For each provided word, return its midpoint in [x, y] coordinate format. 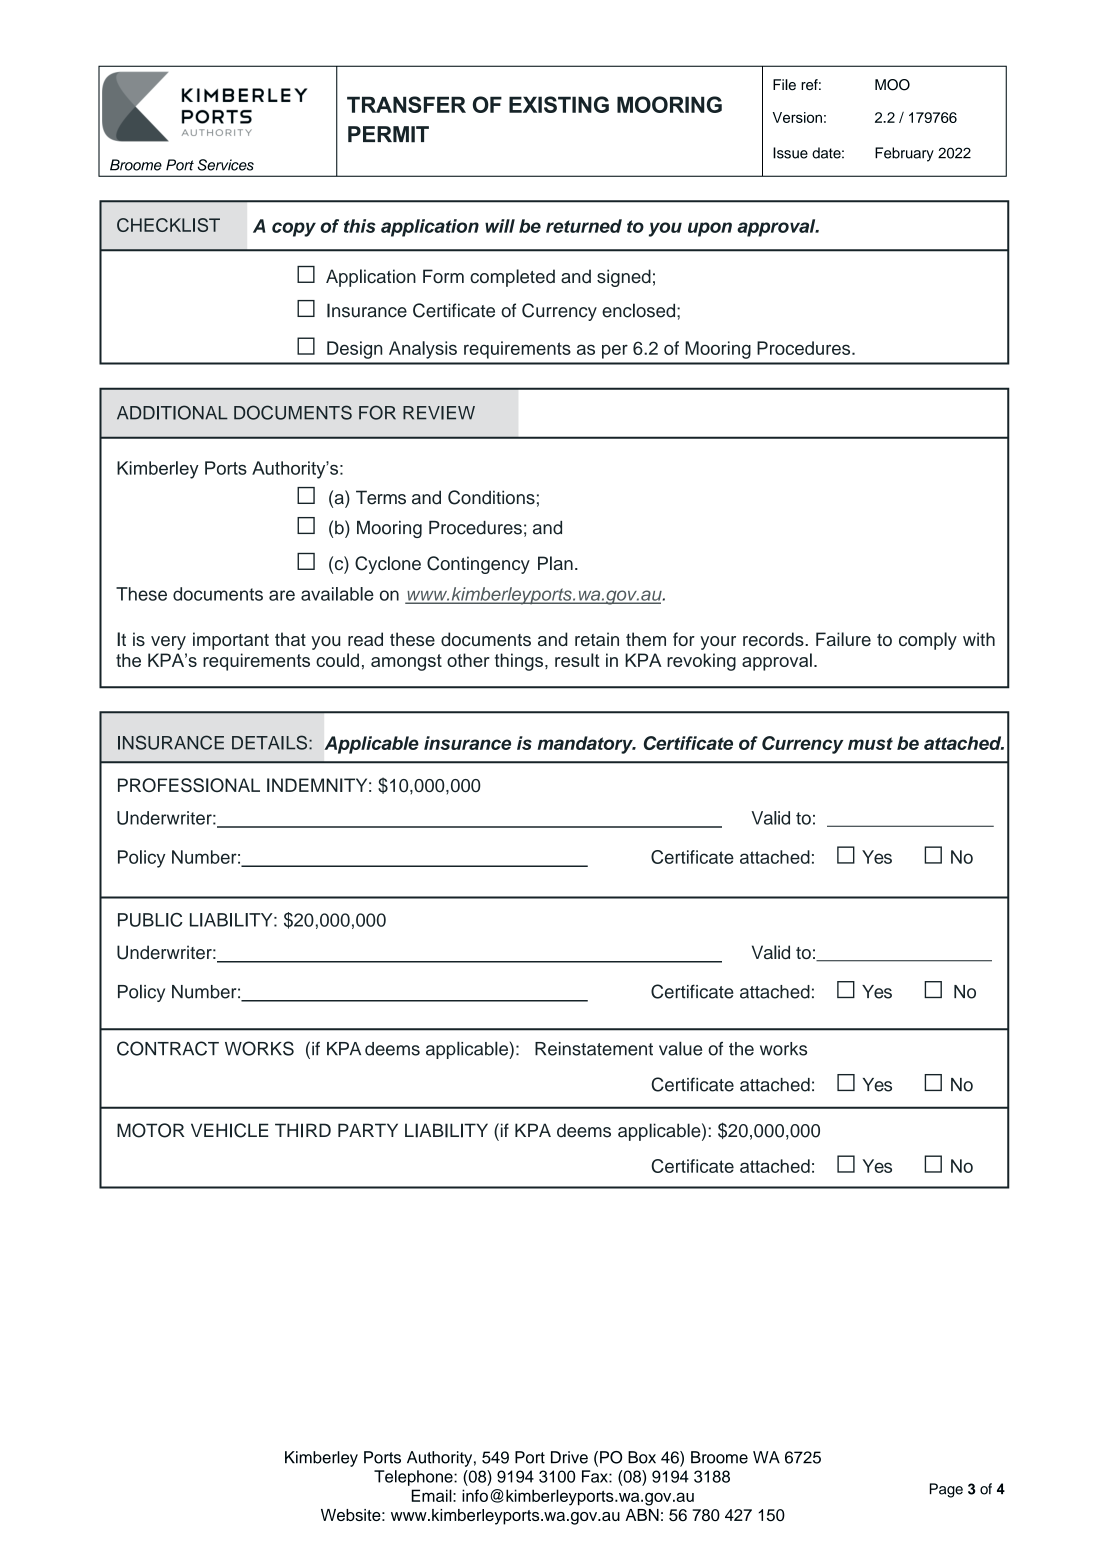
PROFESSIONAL [189, 785]
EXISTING [559, 104]
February [904, 154]
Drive [569, 1457]
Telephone [414, 1478]
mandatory [586, 745]
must [870, 743]
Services [226, 165]
